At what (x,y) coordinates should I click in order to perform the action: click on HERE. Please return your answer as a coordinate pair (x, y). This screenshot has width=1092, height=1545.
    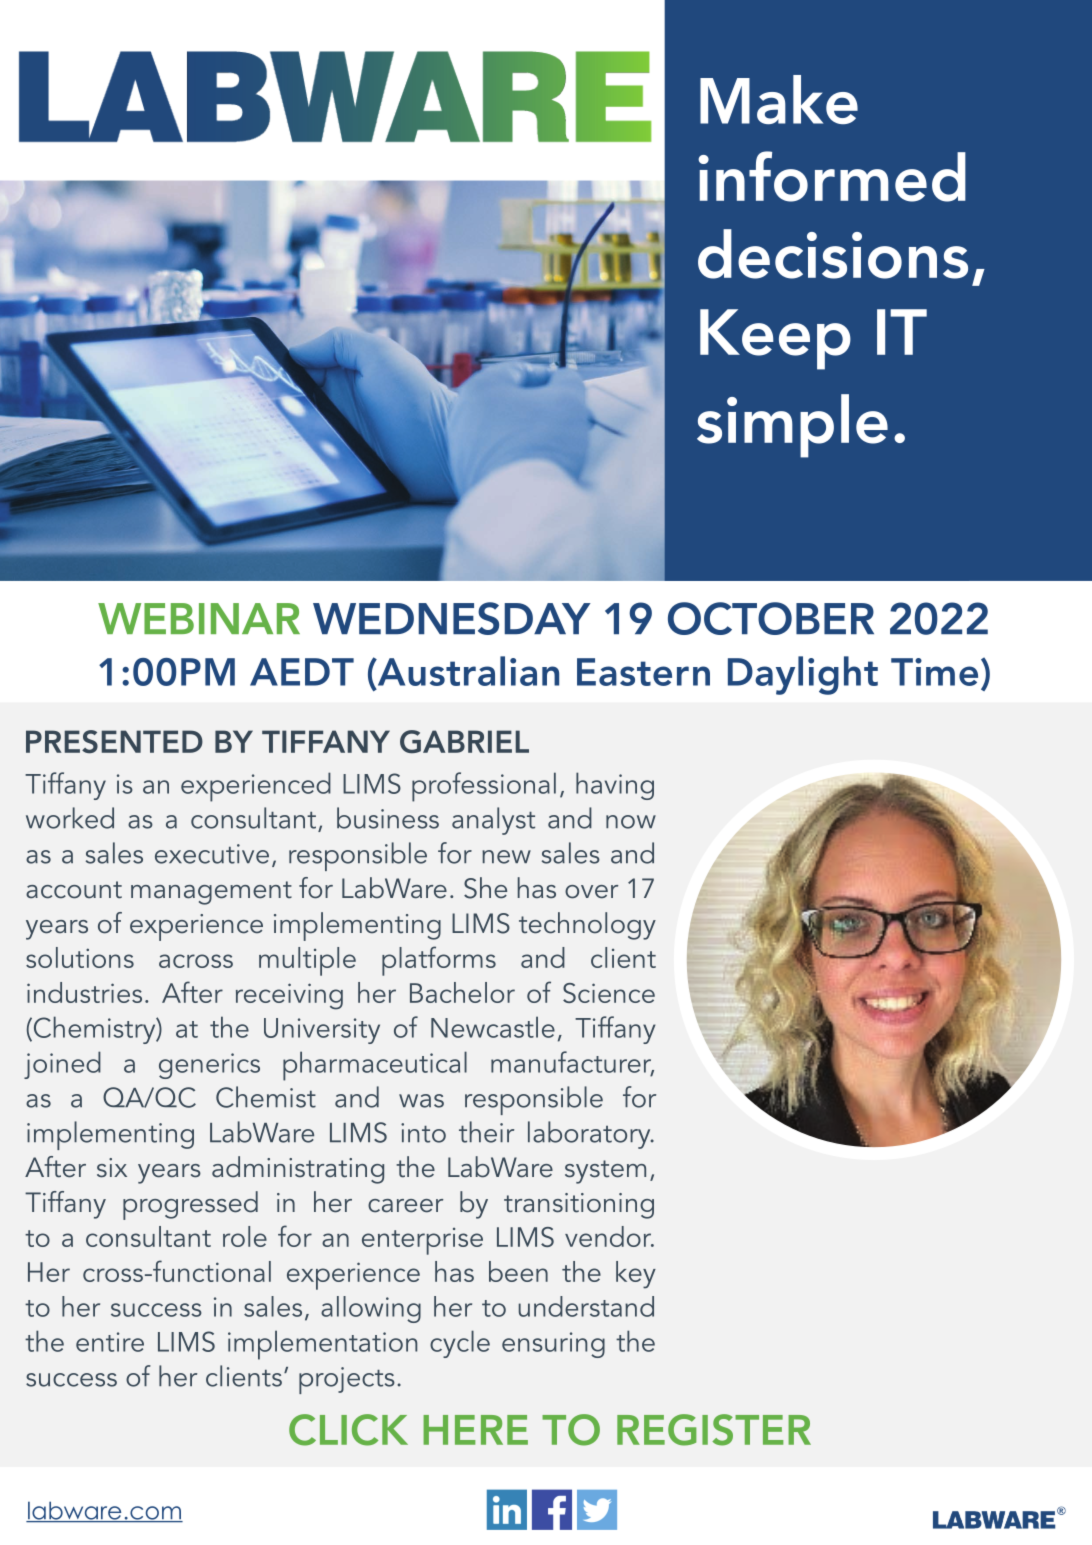
    Looking at the image, I should click on (475, 1430).
